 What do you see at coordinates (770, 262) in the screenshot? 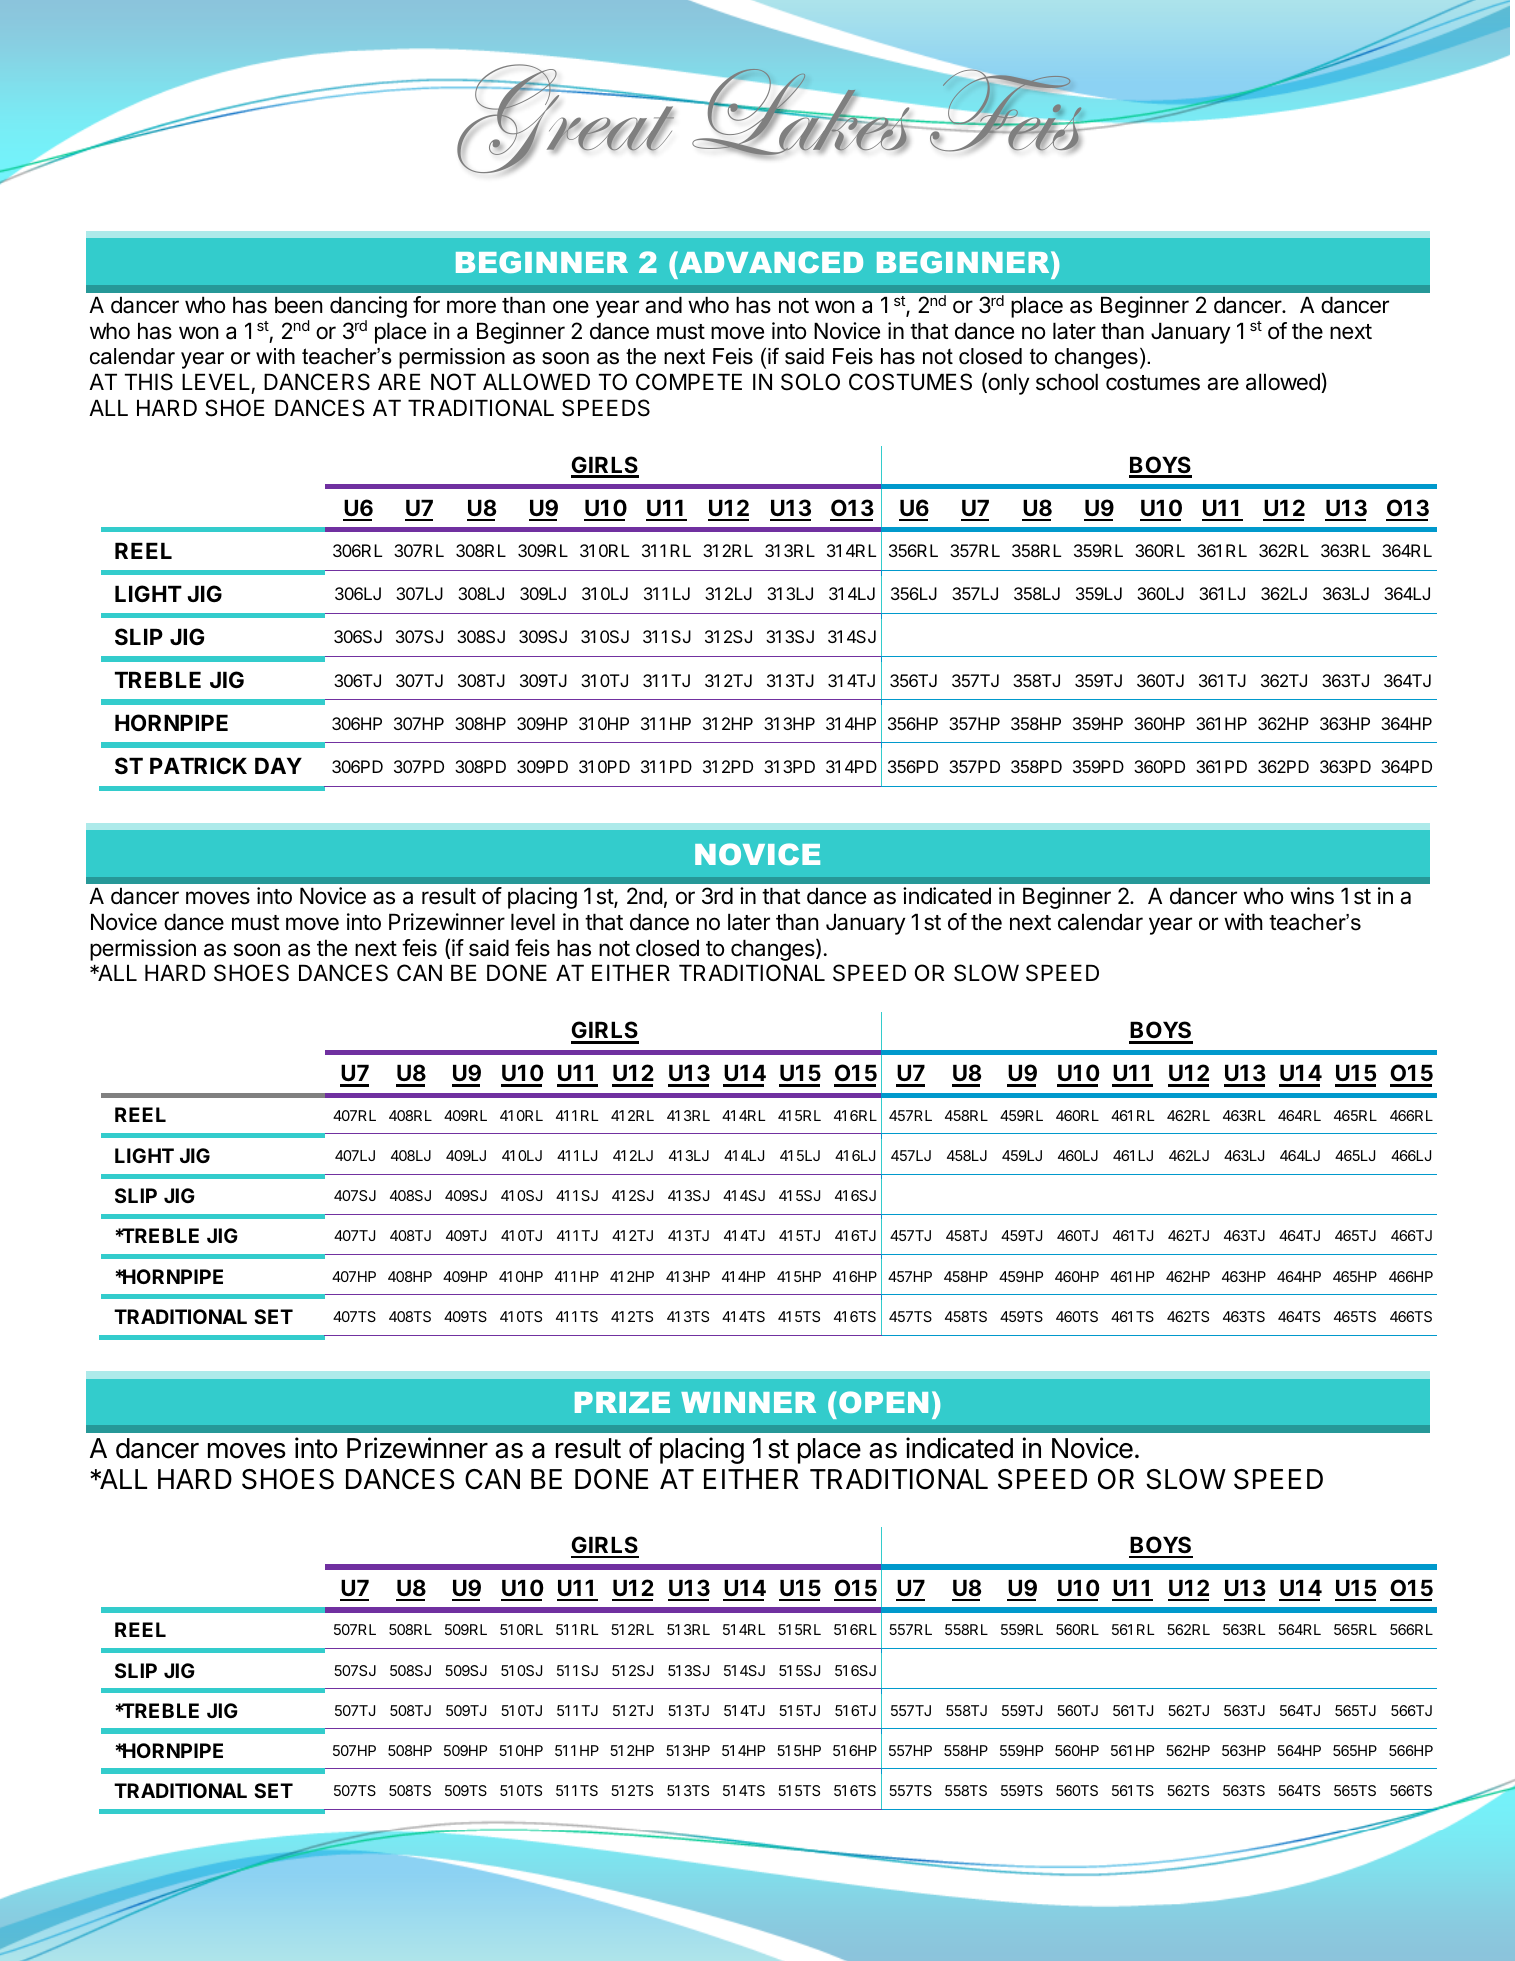
I see `ADVANCED` at bounding box center [770, 262].
